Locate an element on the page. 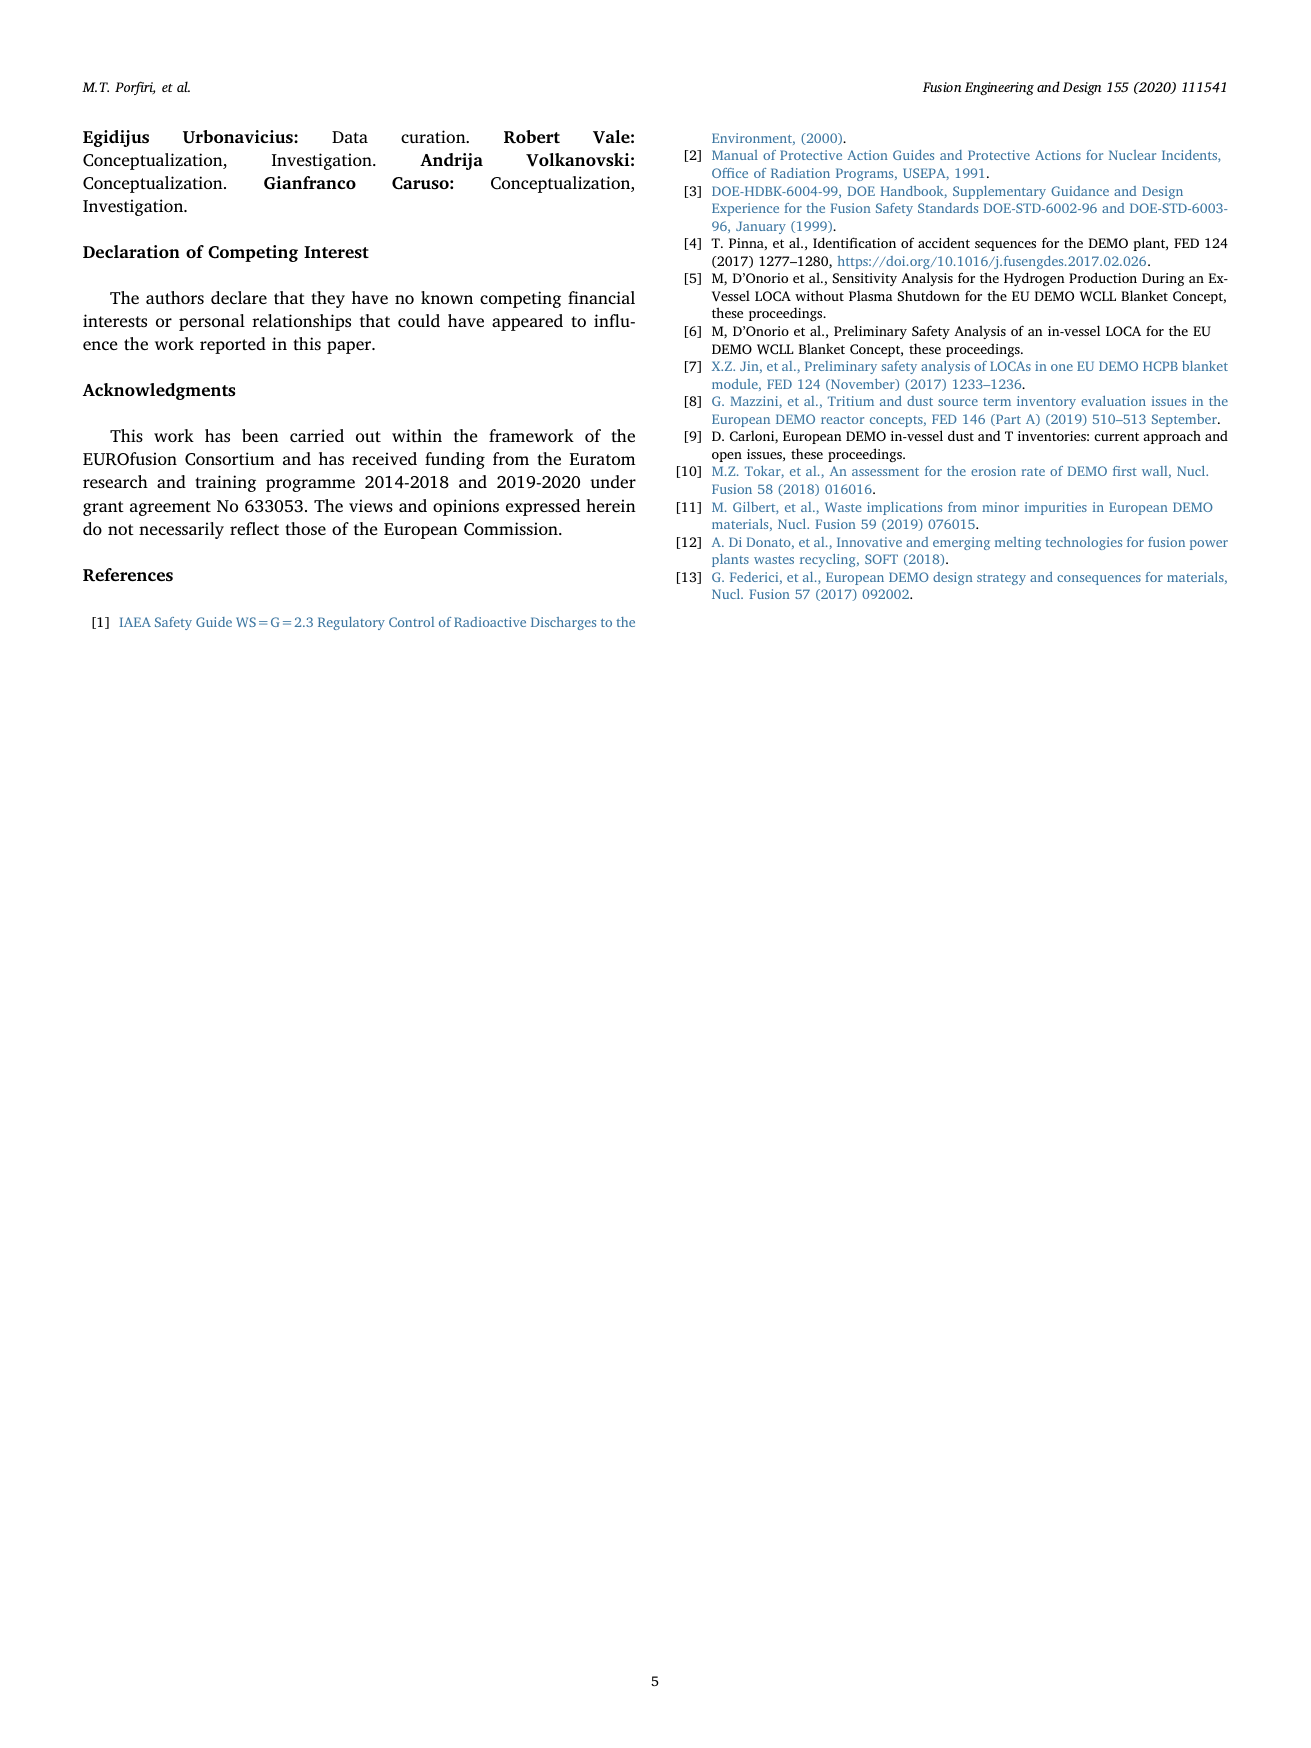 Image resolution: width=1311 pixels, height=1748 pixels. technologies is located at coordinates (1083, 543).
